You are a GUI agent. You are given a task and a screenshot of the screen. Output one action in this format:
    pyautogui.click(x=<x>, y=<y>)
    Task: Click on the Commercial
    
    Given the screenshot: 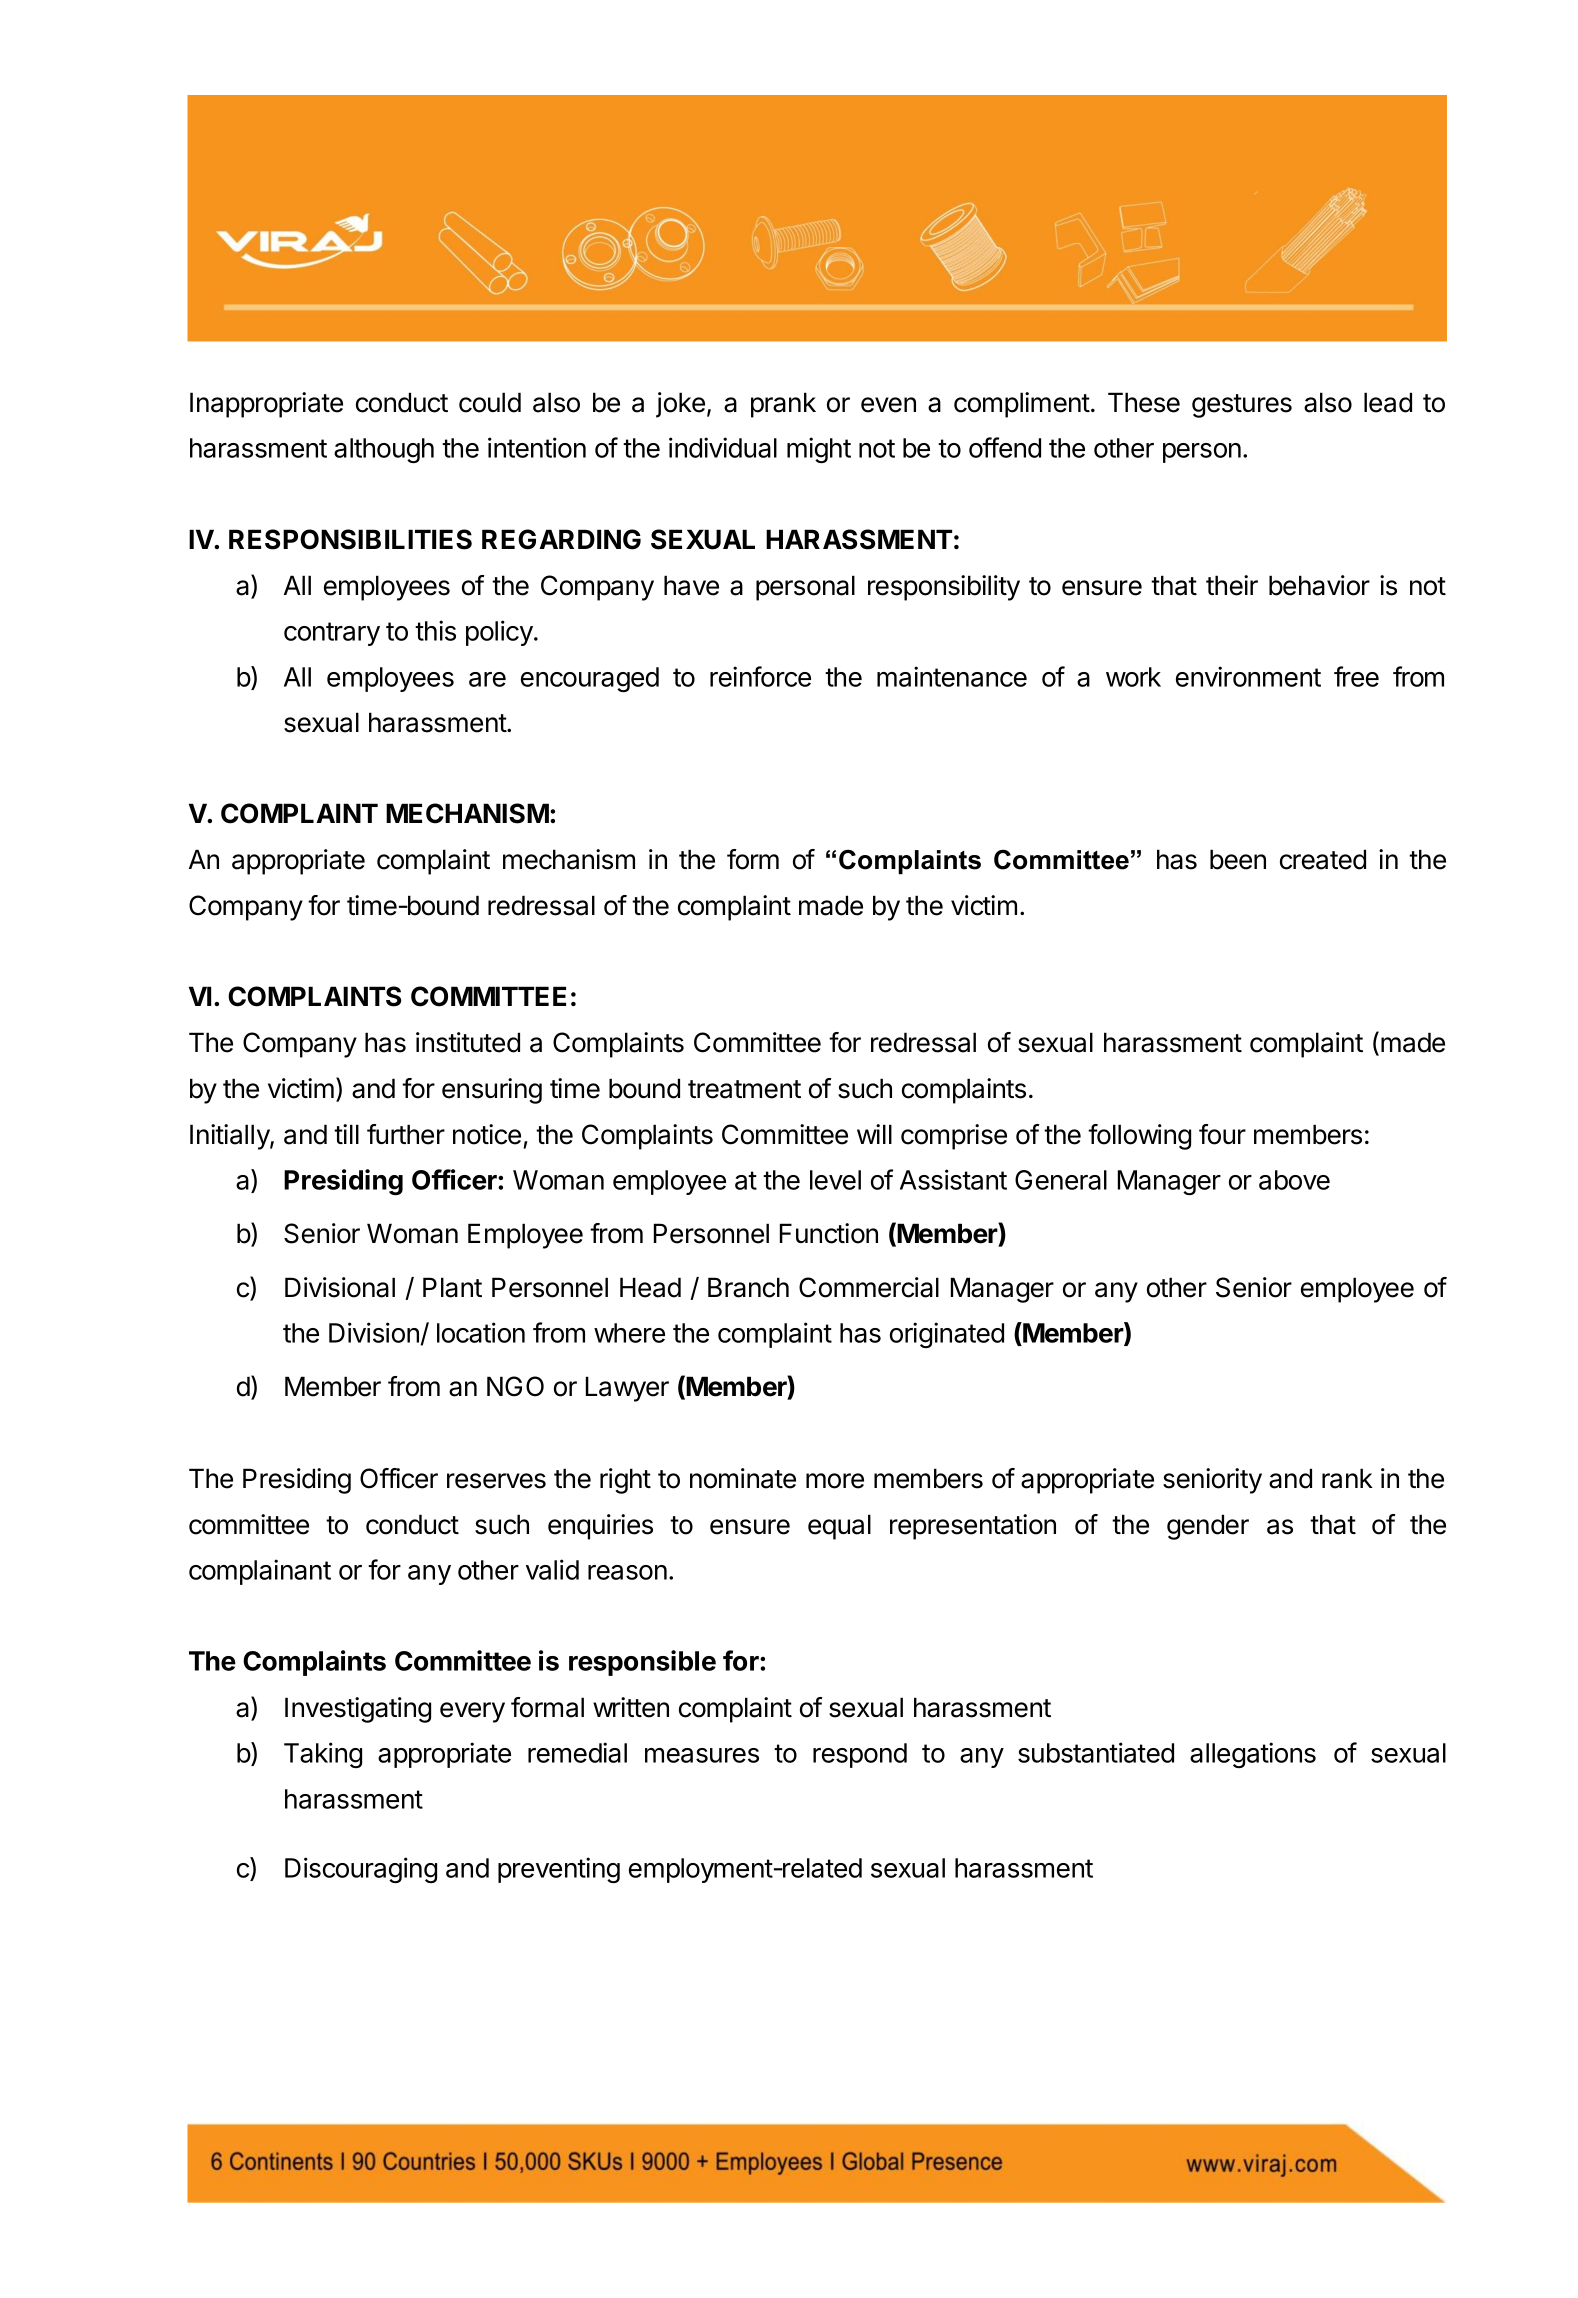 What is the action you would take?
    pyautogui.click(x=869, y=1287)
